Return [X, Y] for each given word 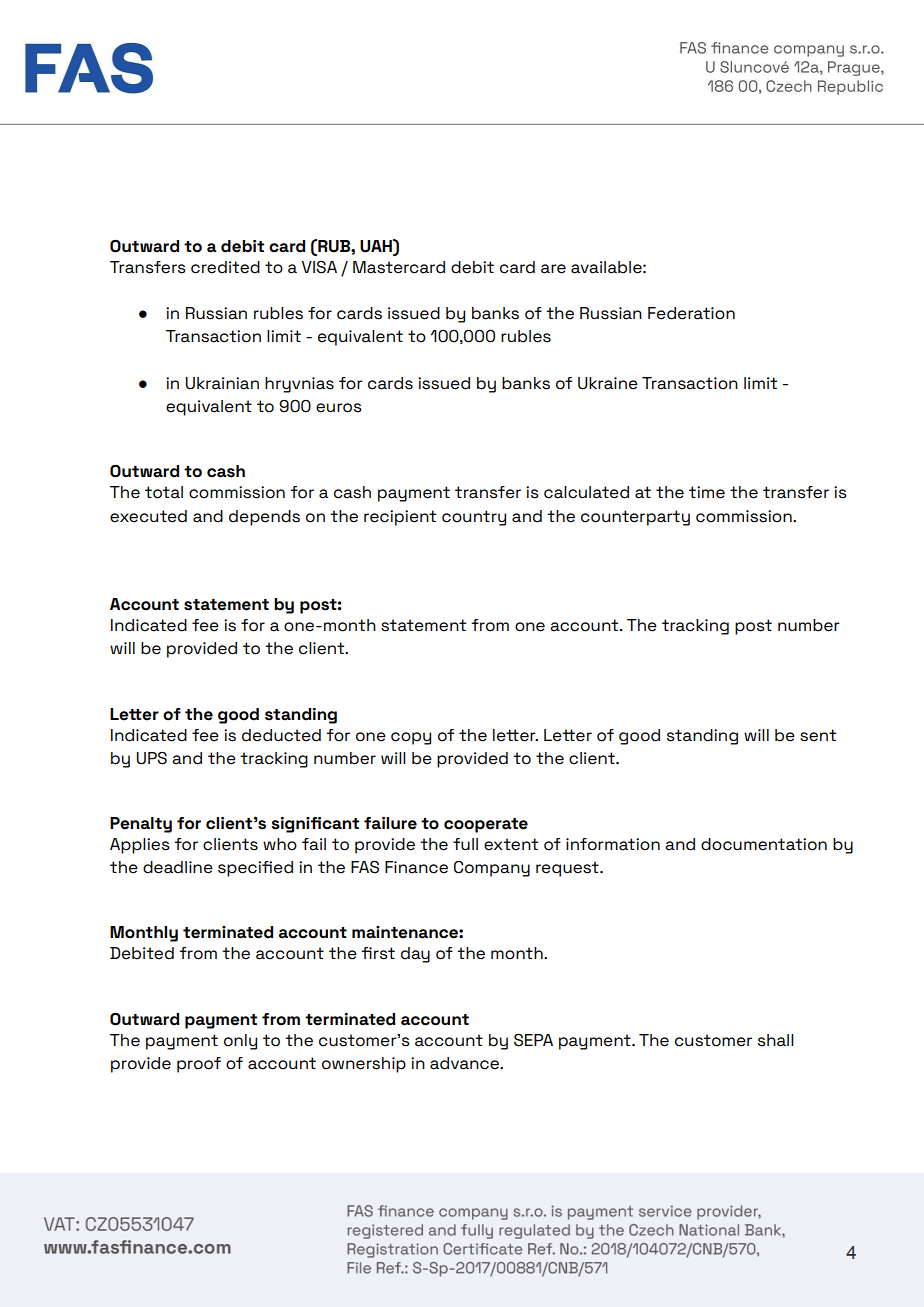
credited [225, 267]
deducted [281, 735]
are [553, 269]
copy [411, 738]
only [240, 1042]
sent [818, 735]
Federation [691, 313]
